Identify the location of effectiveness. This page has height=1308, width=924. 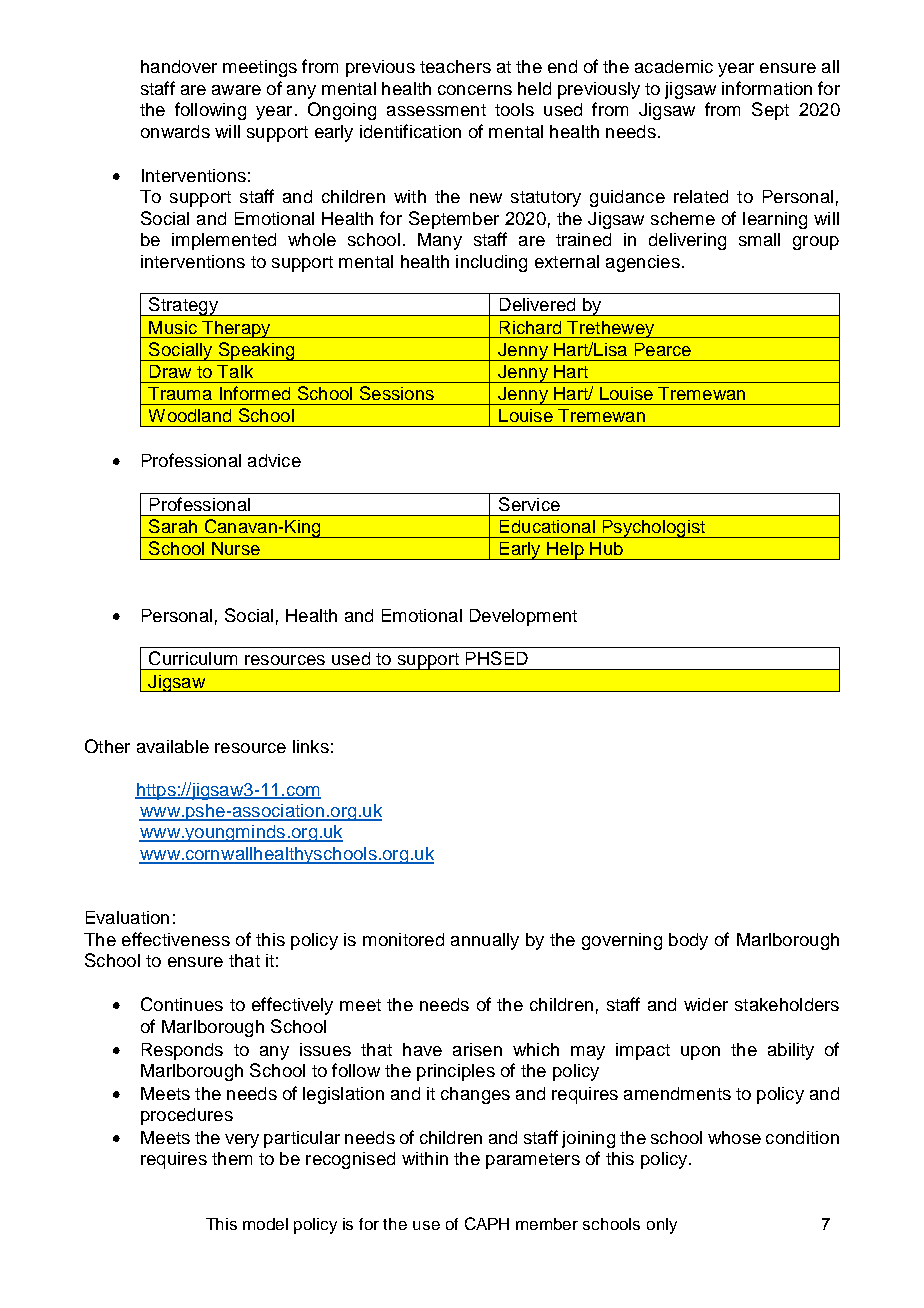
(176, 939).
